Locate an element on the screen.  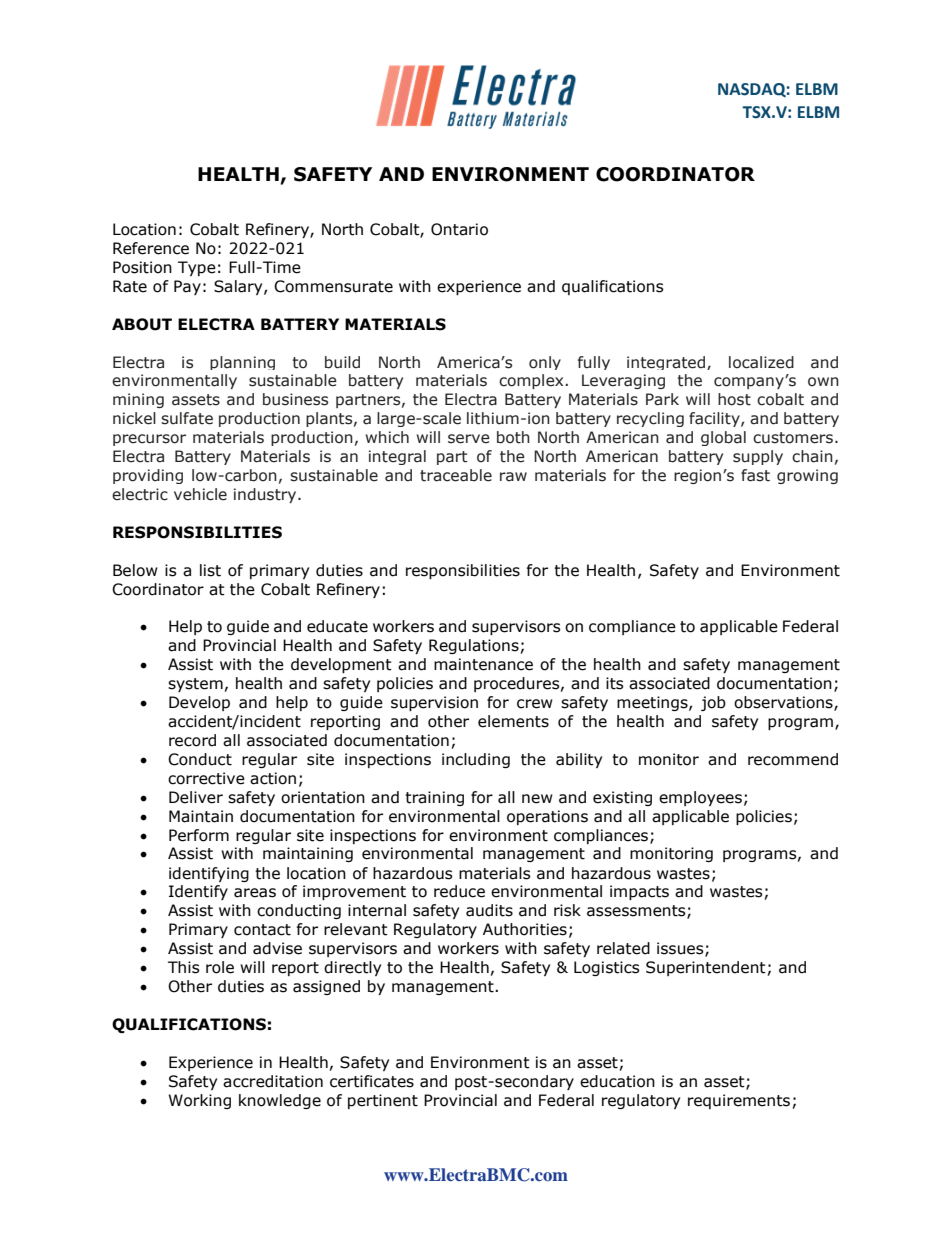
Deliver is located at coordinates (196, 797).
